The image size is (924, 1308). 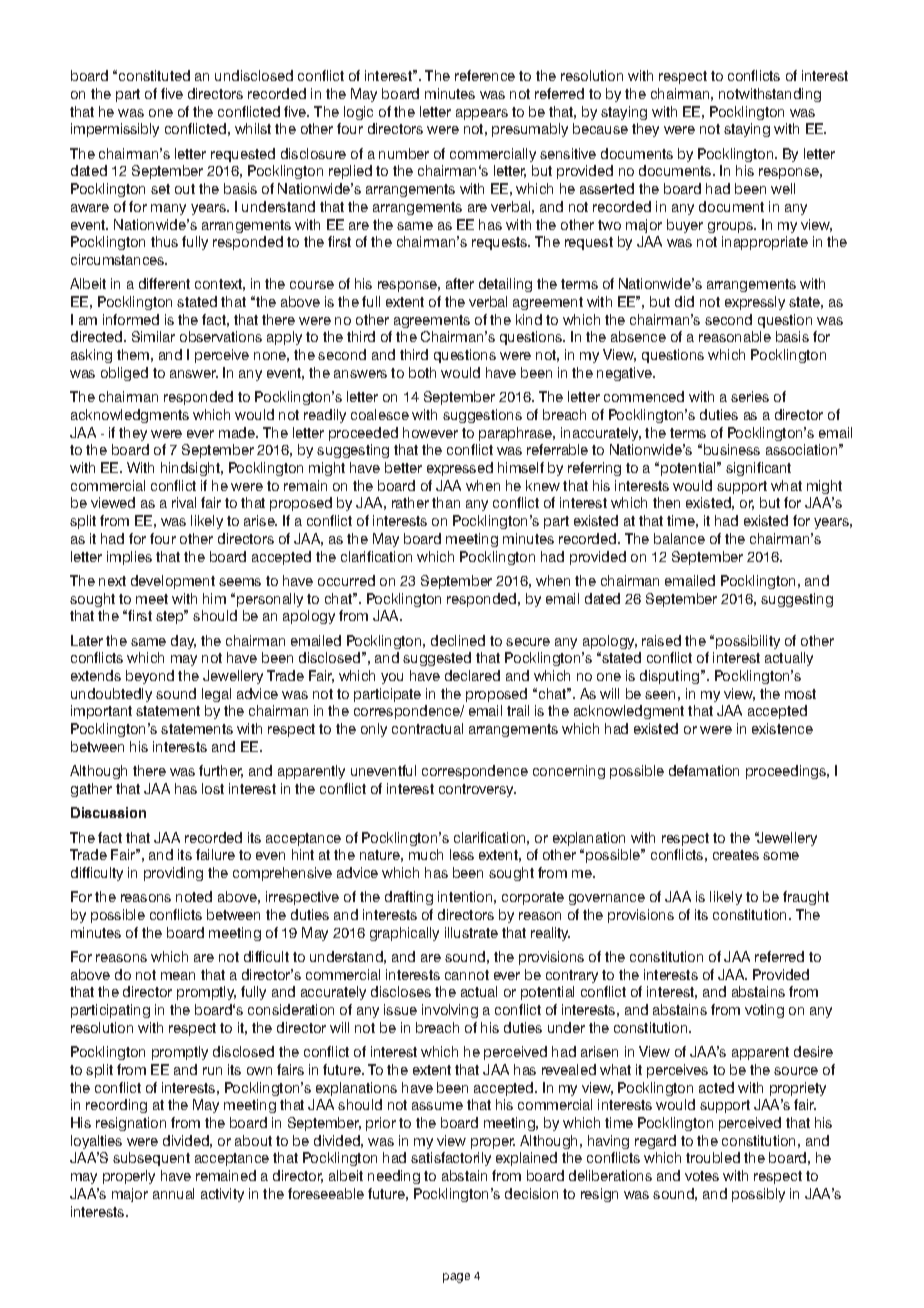 I want to click on annual, so click(x=173, y=1193).
